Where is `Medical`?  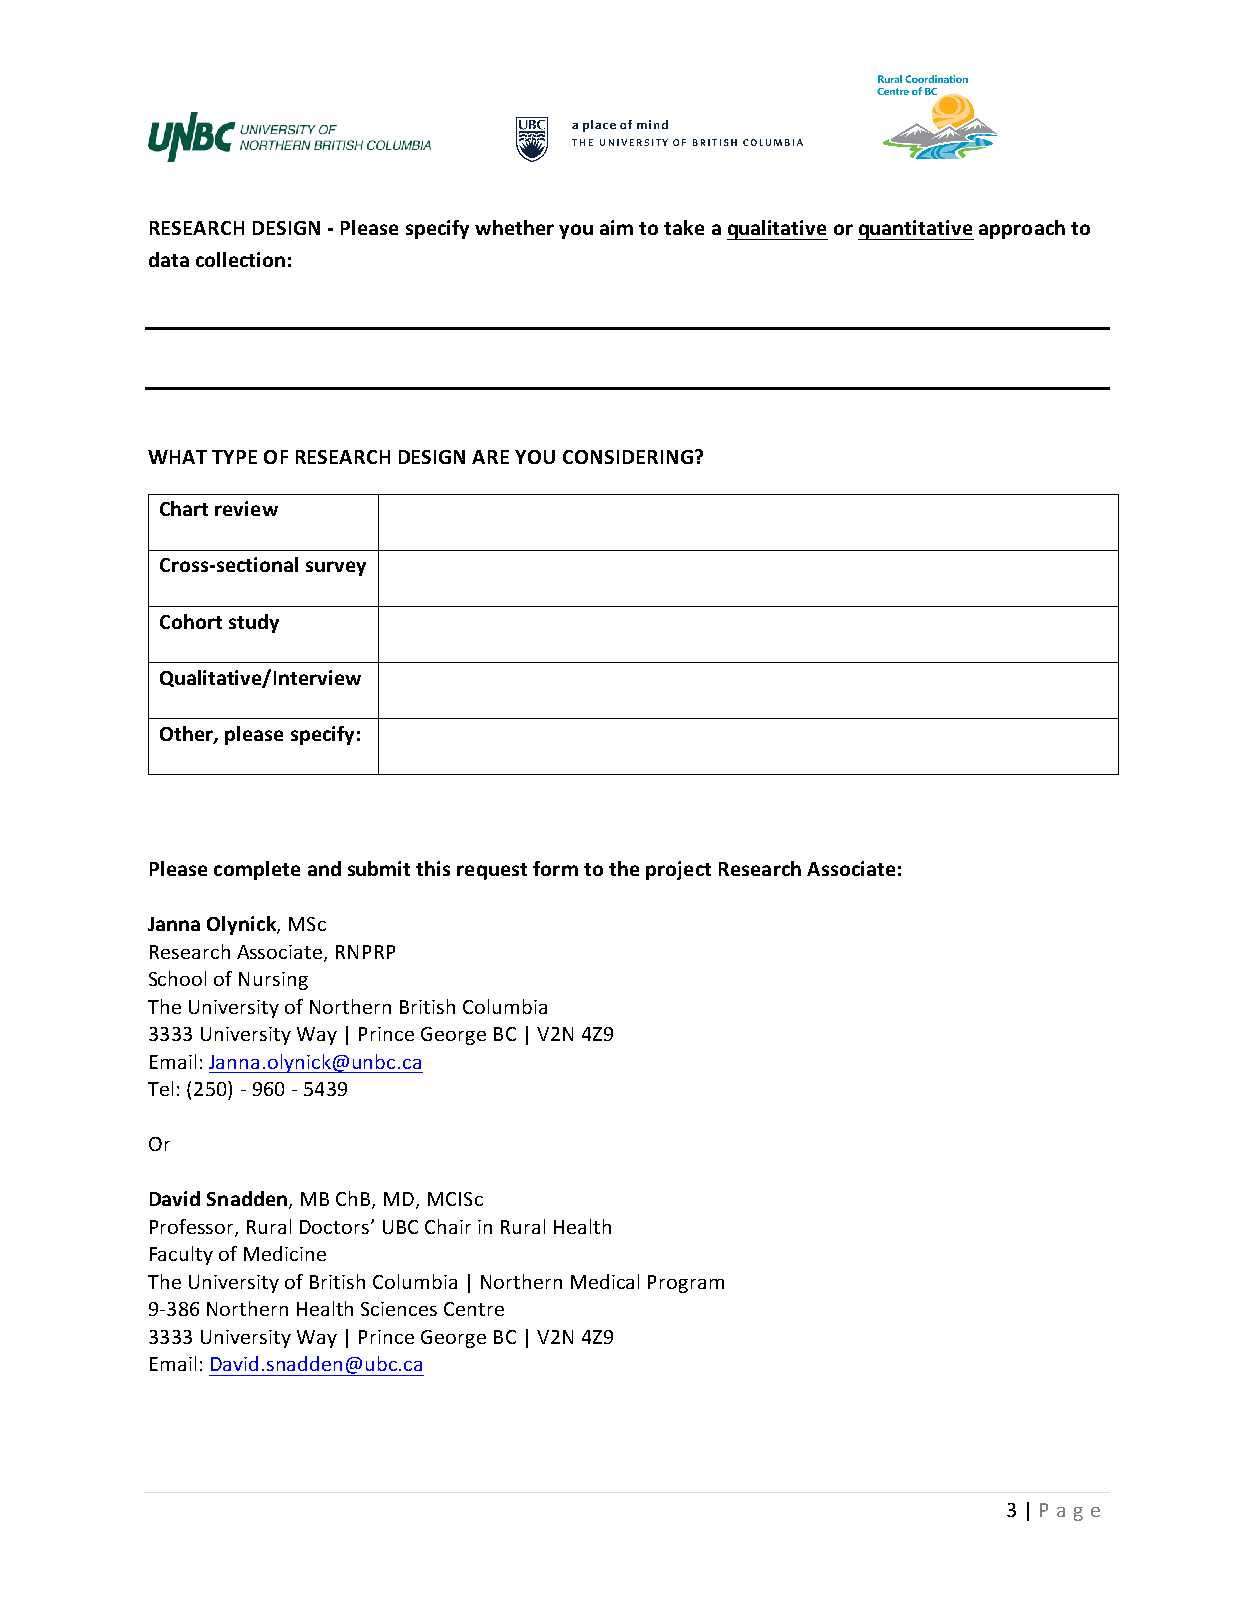 Medical is located at coordinates (605, 1281).
